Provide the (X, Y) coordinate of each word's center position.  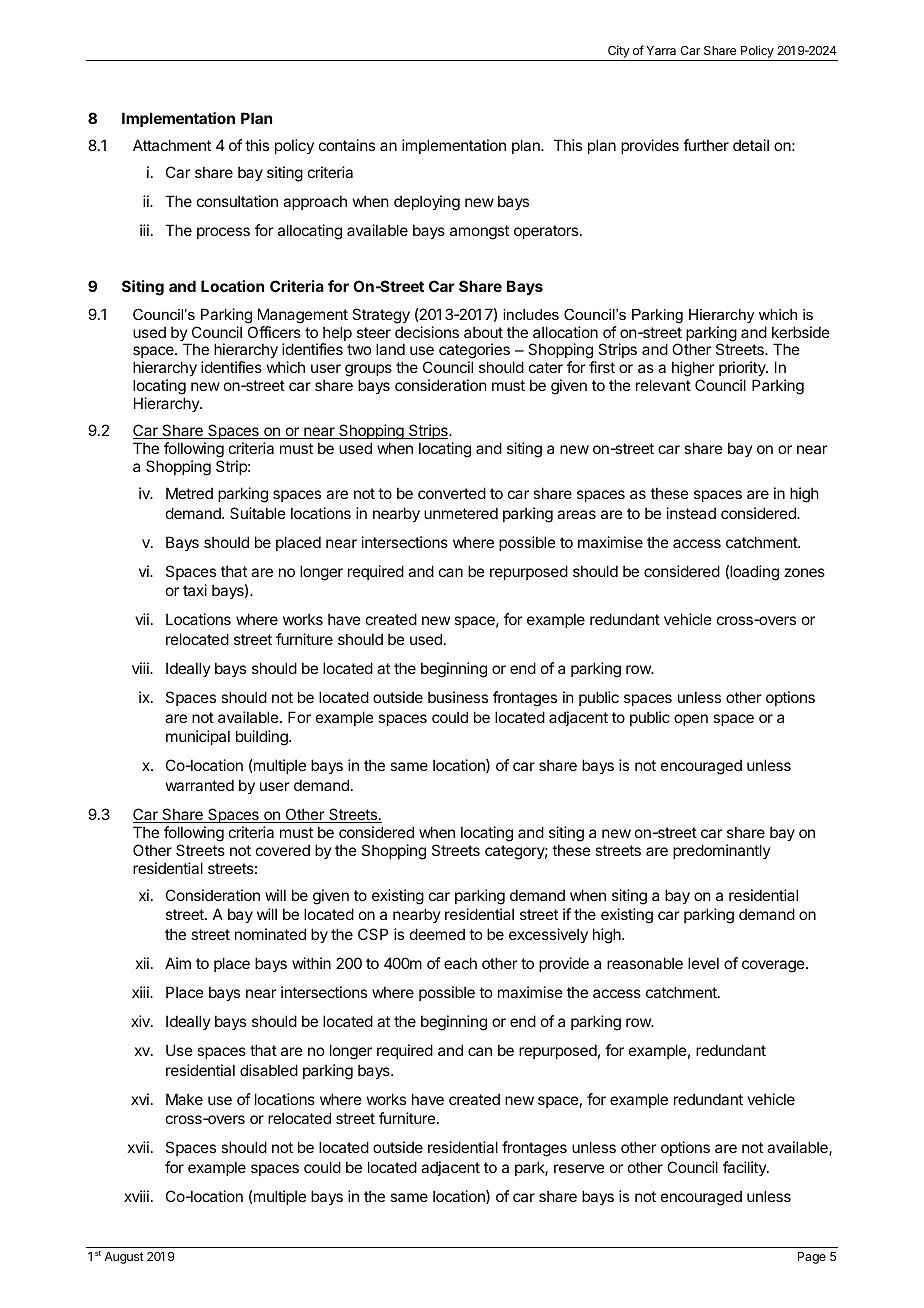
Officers (274, 332)
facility (745, 1168)
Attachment (172, 145)
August (124, 1258)
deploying (427, 203)
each (460, 963)
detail (751, 145)
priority (743, 370)
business (458, 697)
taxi (195, 590)
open (691, 720)
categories (474, 352)
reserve (579, 1168)
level (703, 963)
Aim (178, 963)
